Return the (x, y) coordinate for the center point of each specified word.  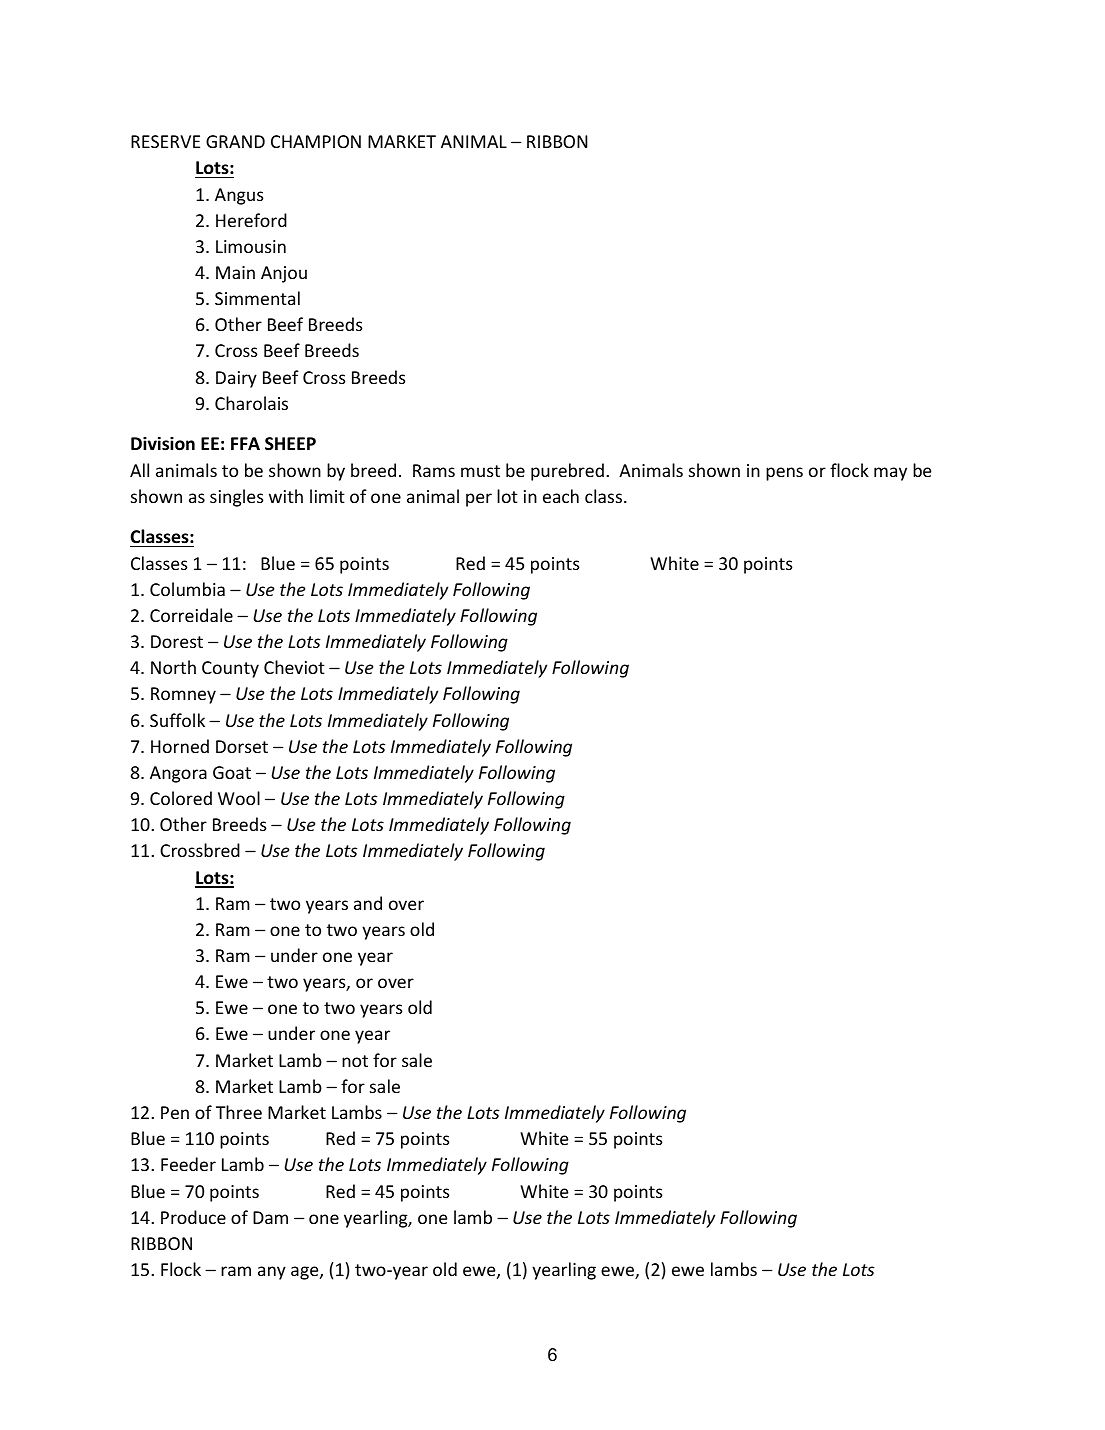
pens (784, 474)
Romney (183, 695)
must (480, 471)
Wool (239, 798)
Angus (239, 196)
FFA (245, 443)
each (561, 496)
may (890, 474)
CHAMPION (316, 141)
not (355, 1061)
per (479, 500)
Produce (193, 1217)
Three (239, 1112)
